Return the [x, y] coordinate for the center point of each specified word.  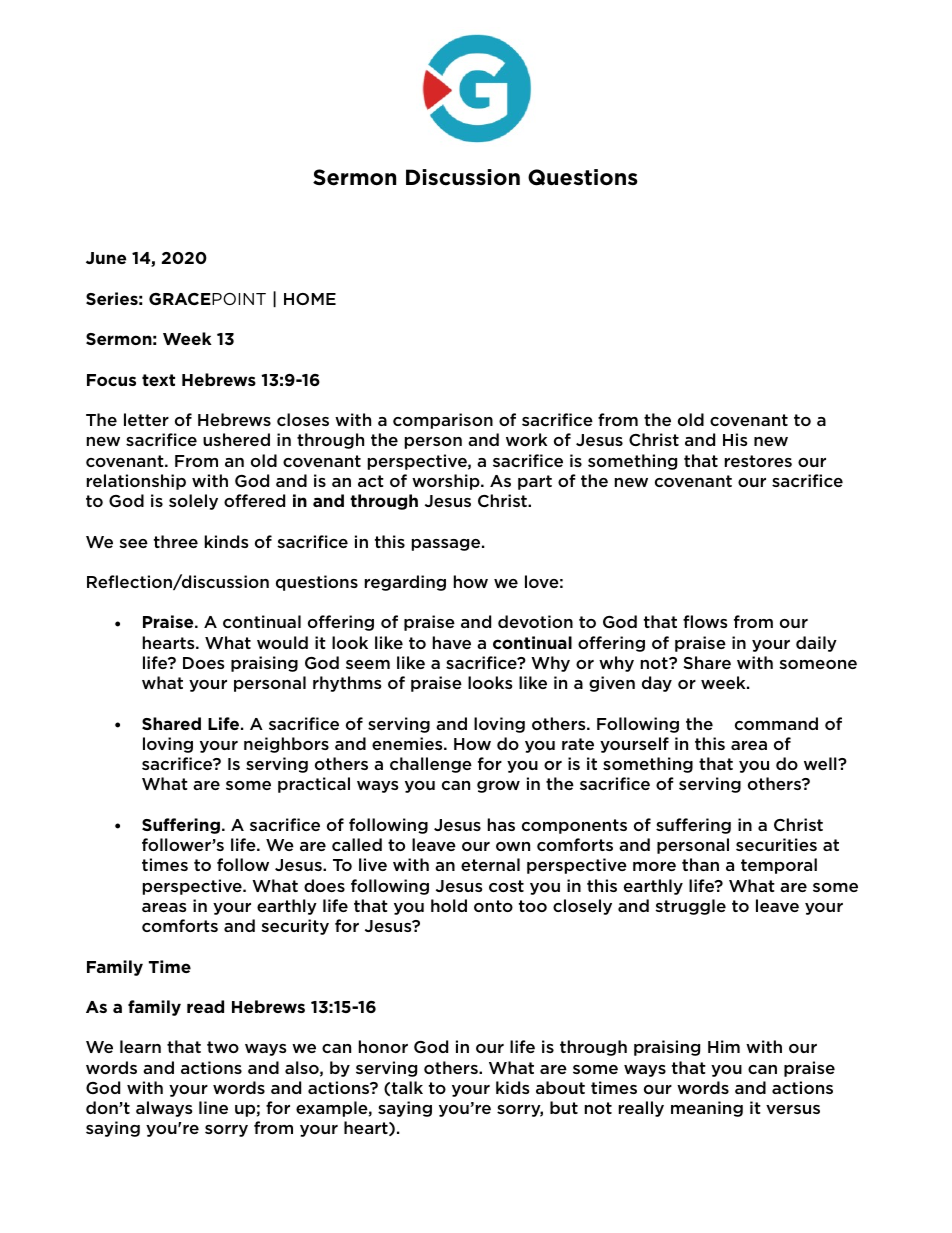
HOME [310, 299]
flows [705, 621]
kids [512, 1087]
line [213, 1107]
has [501, 824]
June [106, 258]
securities [776, 844]
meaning [707, 1109]
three [176, 541]
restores [758, 461]
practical [314, 785]
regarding [405, 583]
